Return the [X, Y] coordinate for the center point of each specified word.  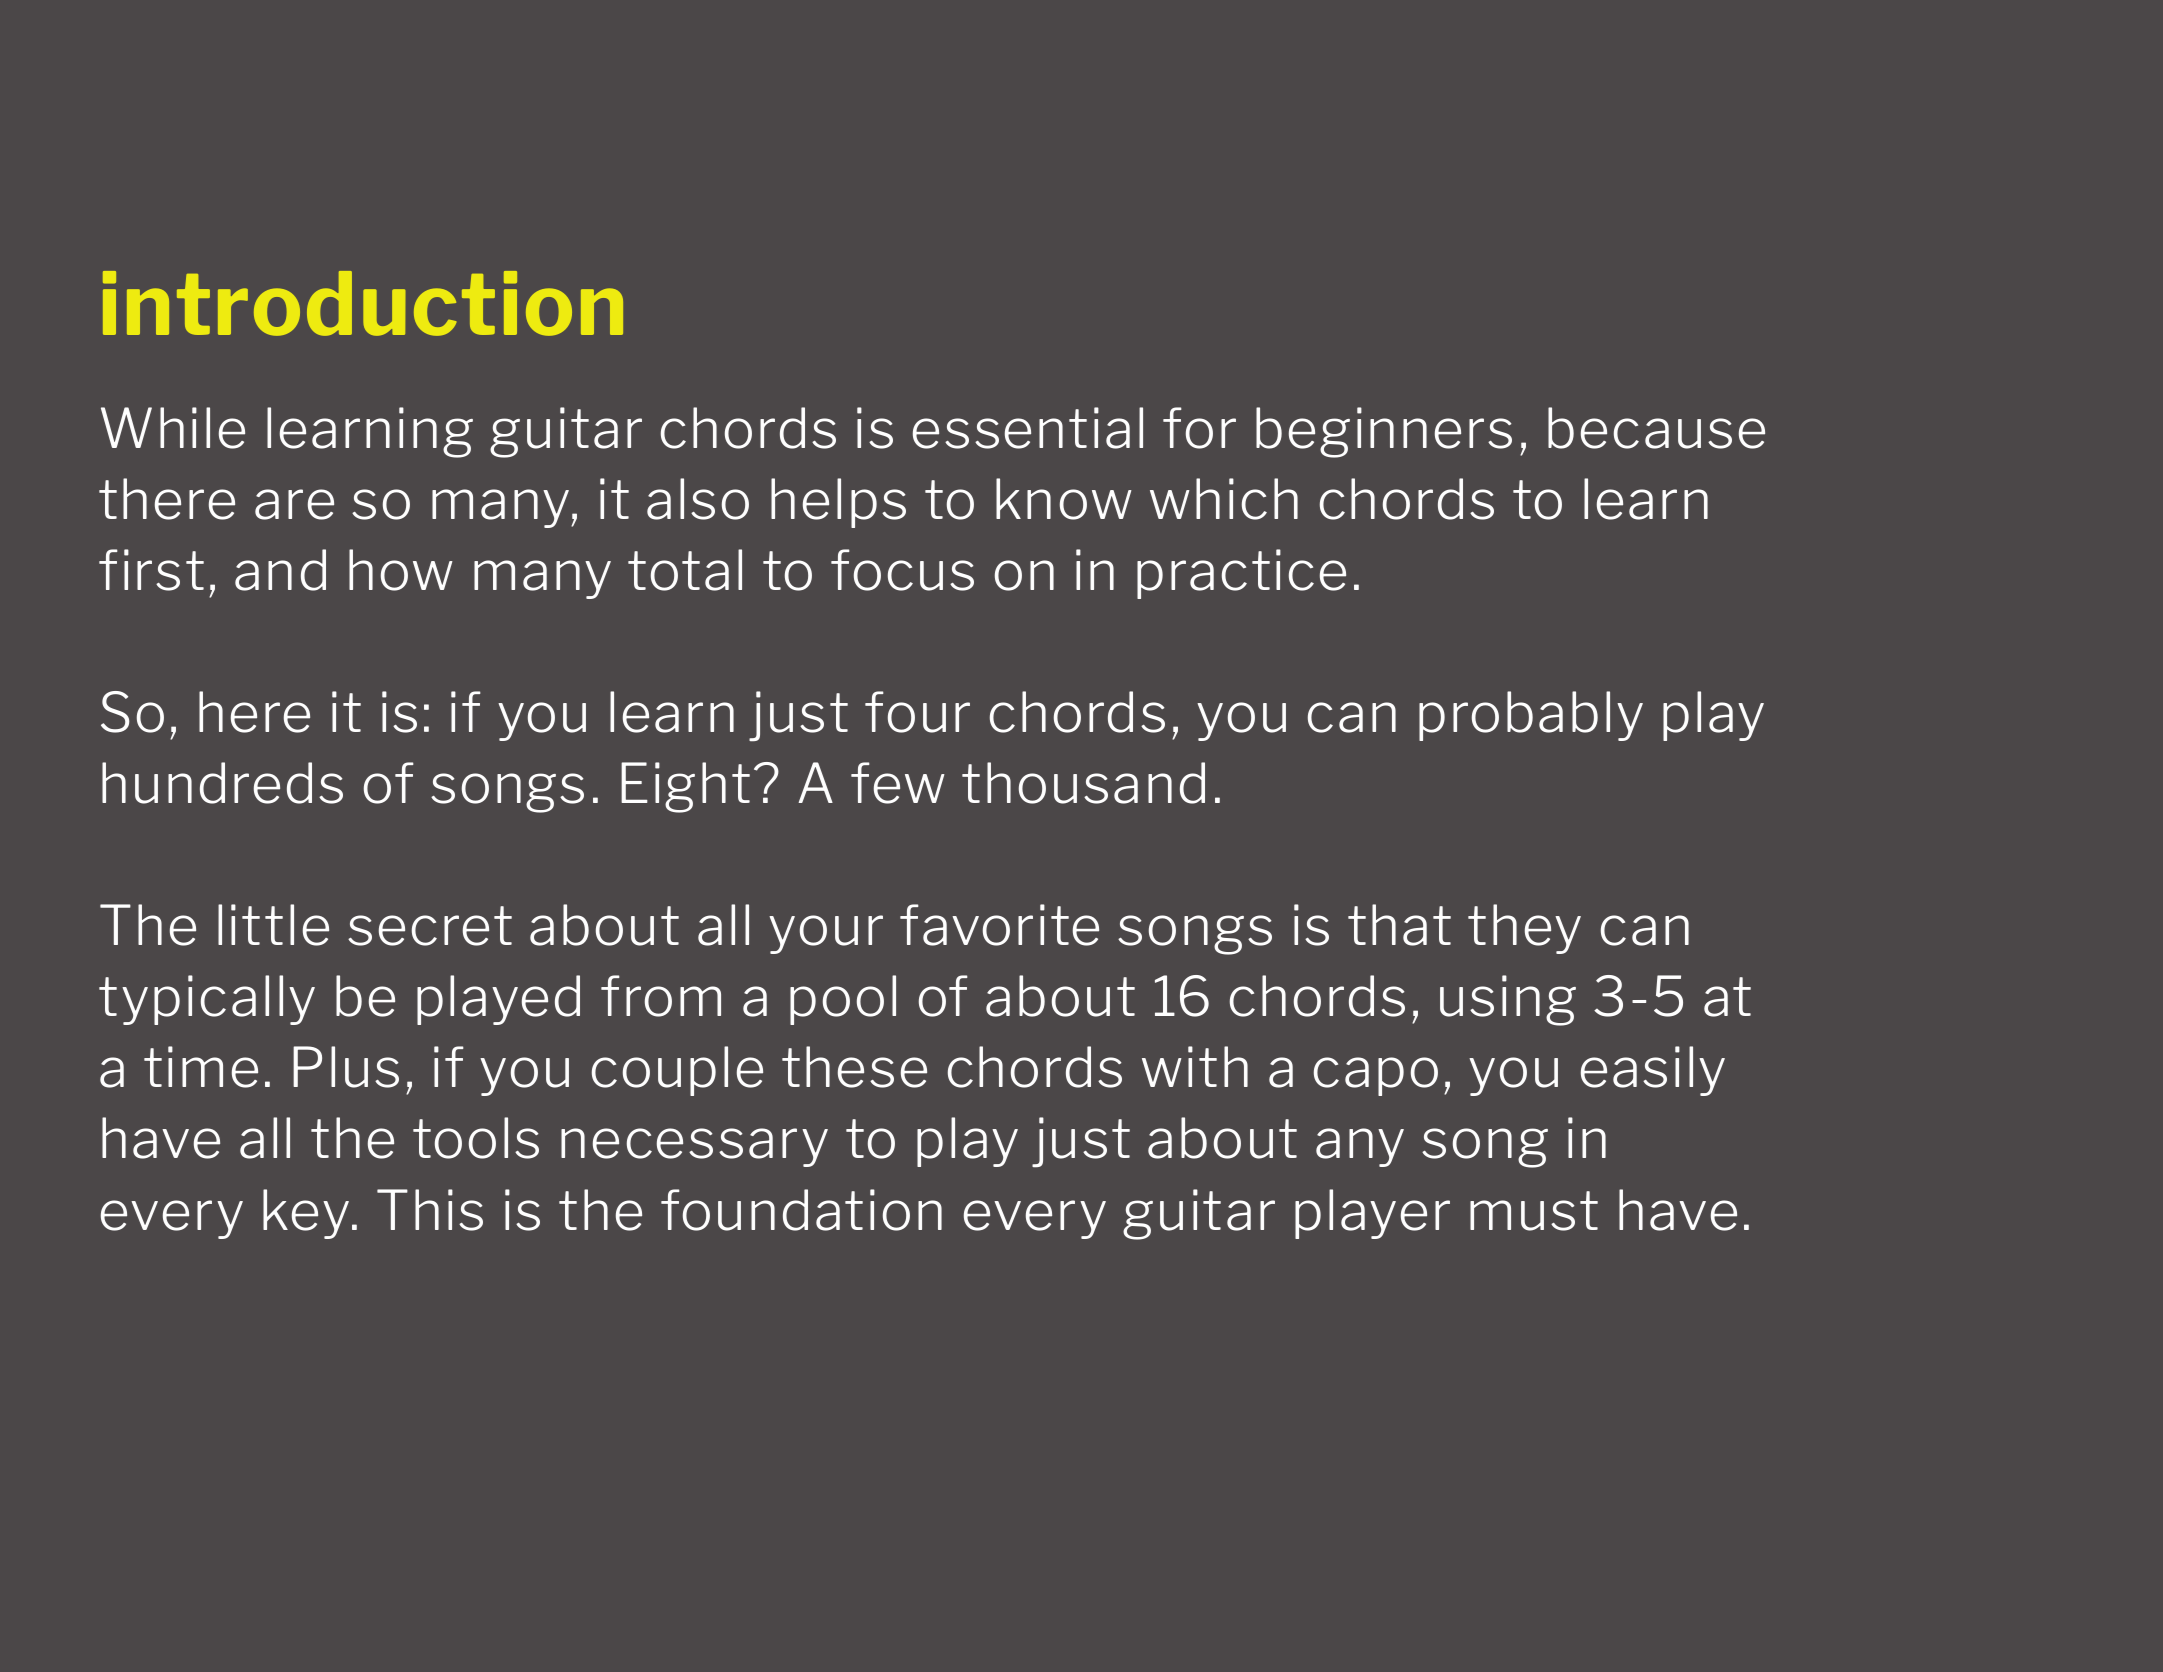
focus [902, 570]
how [401, 570]
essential [1028, 428]
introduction [363, 303]
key [306, 1214]
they [1524, 929]
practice [1241, 574]
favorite [999, 925]
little [273, 925]
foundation [801, 1210]
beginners [1384, 432]
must [1534, 1211]
